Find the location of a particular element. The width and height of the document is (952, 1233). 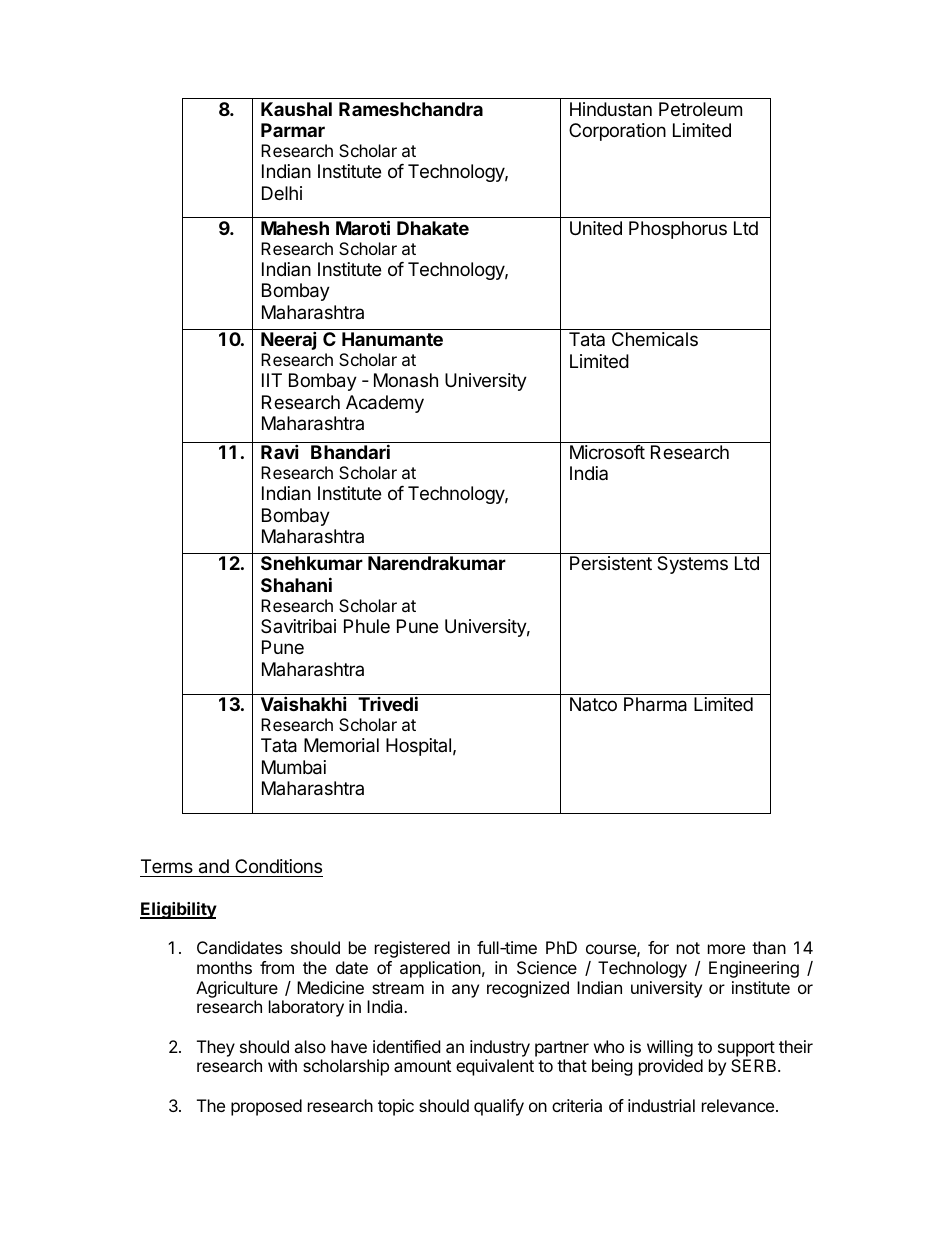

with is located at coordinates (282, 1065).
